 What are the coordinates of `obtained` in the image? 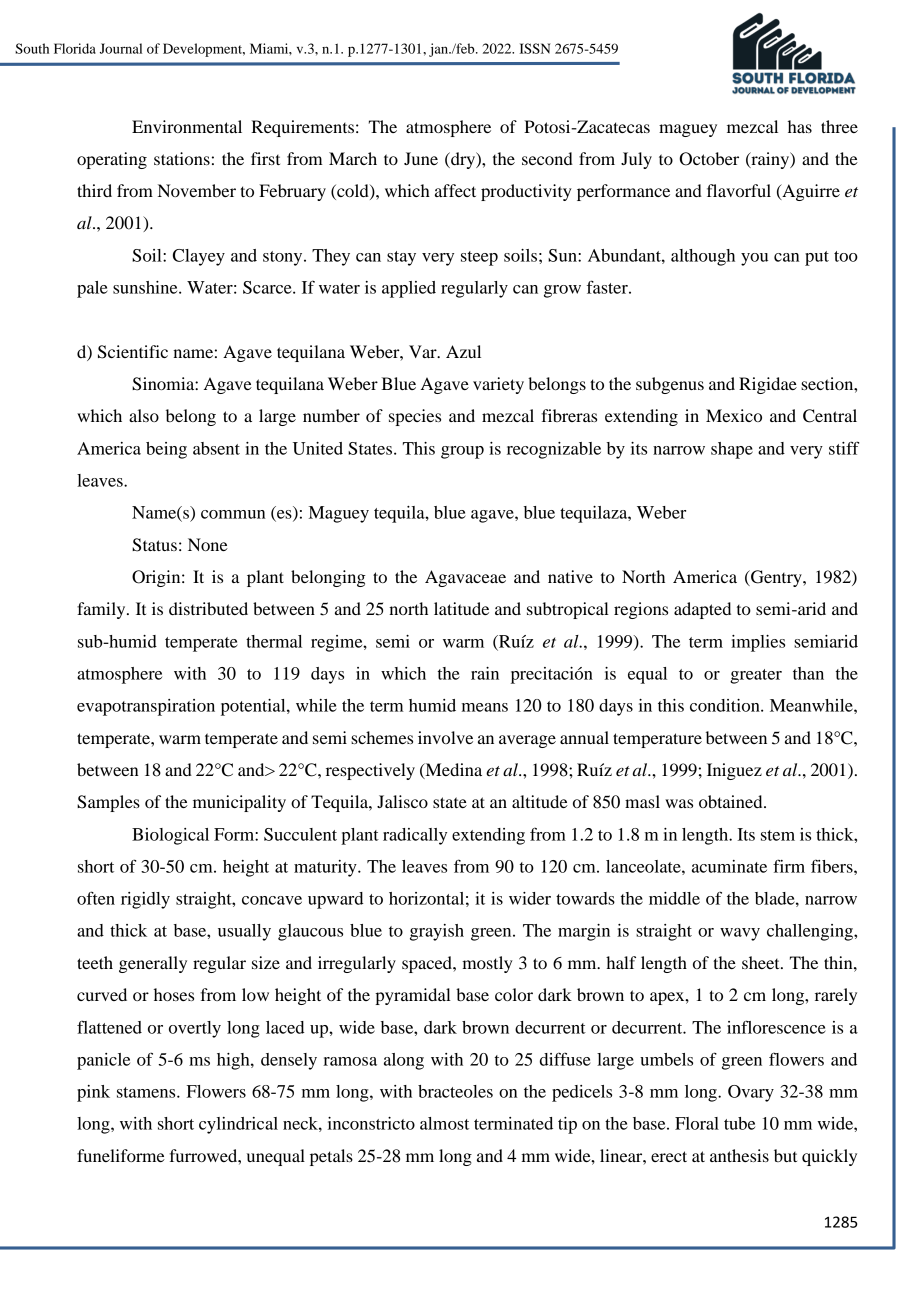 It's located at (732, 801).
